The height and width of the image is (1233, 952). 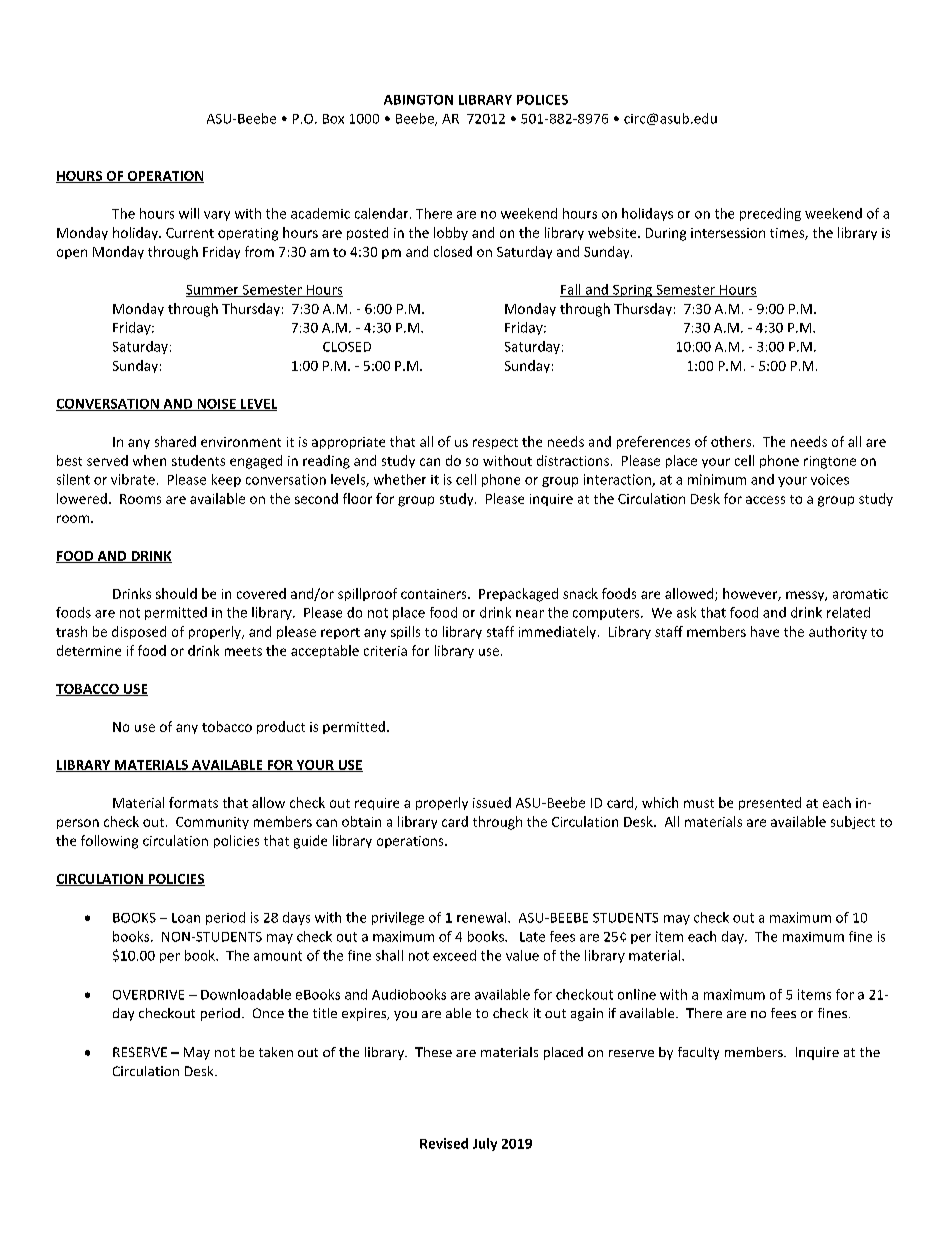 I want to click on faculty, so click(x=698, y=1053).
